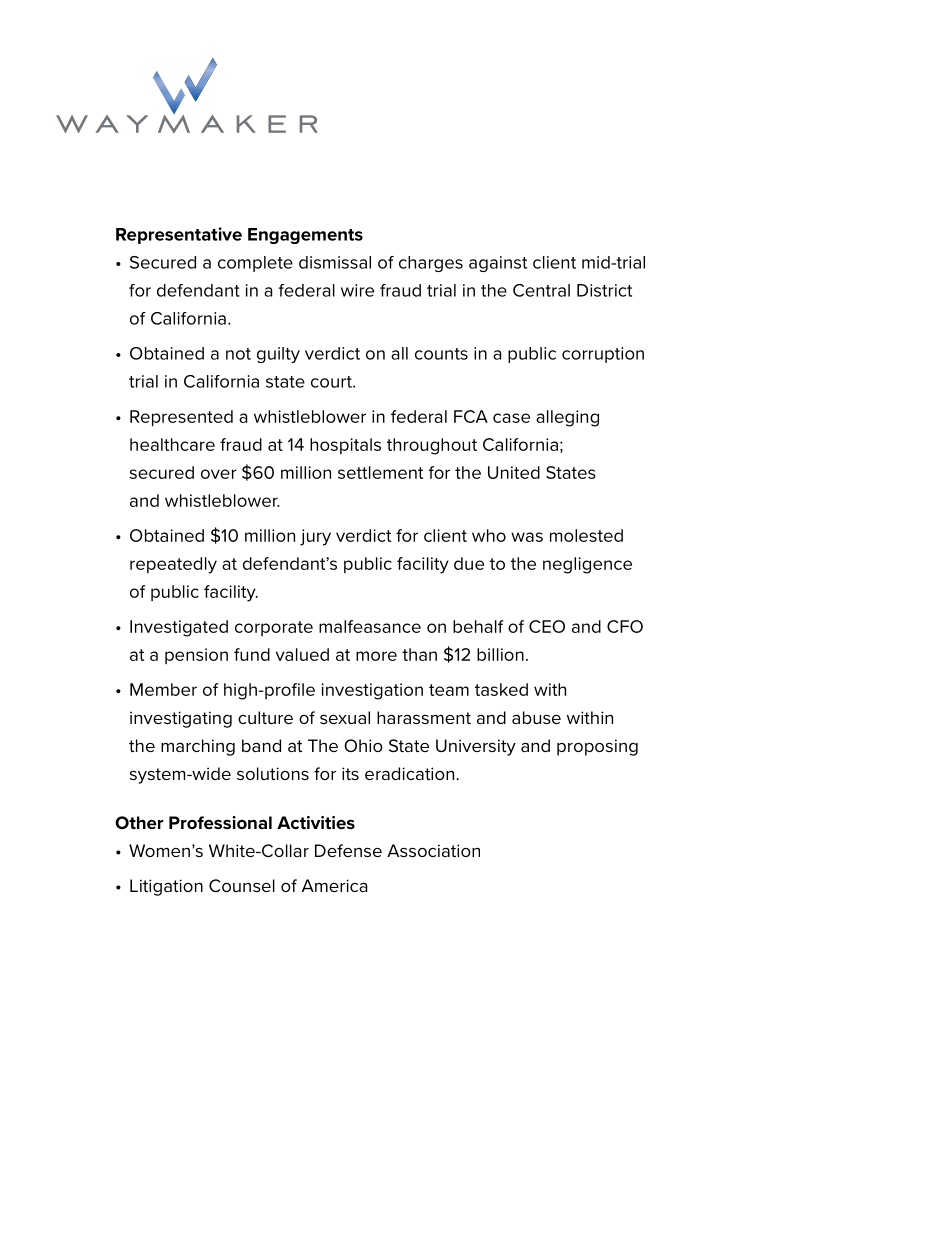 Image resolution: width=952 pixels, height=1233 pixels. I want to click on Representative, so click(179, 235).
